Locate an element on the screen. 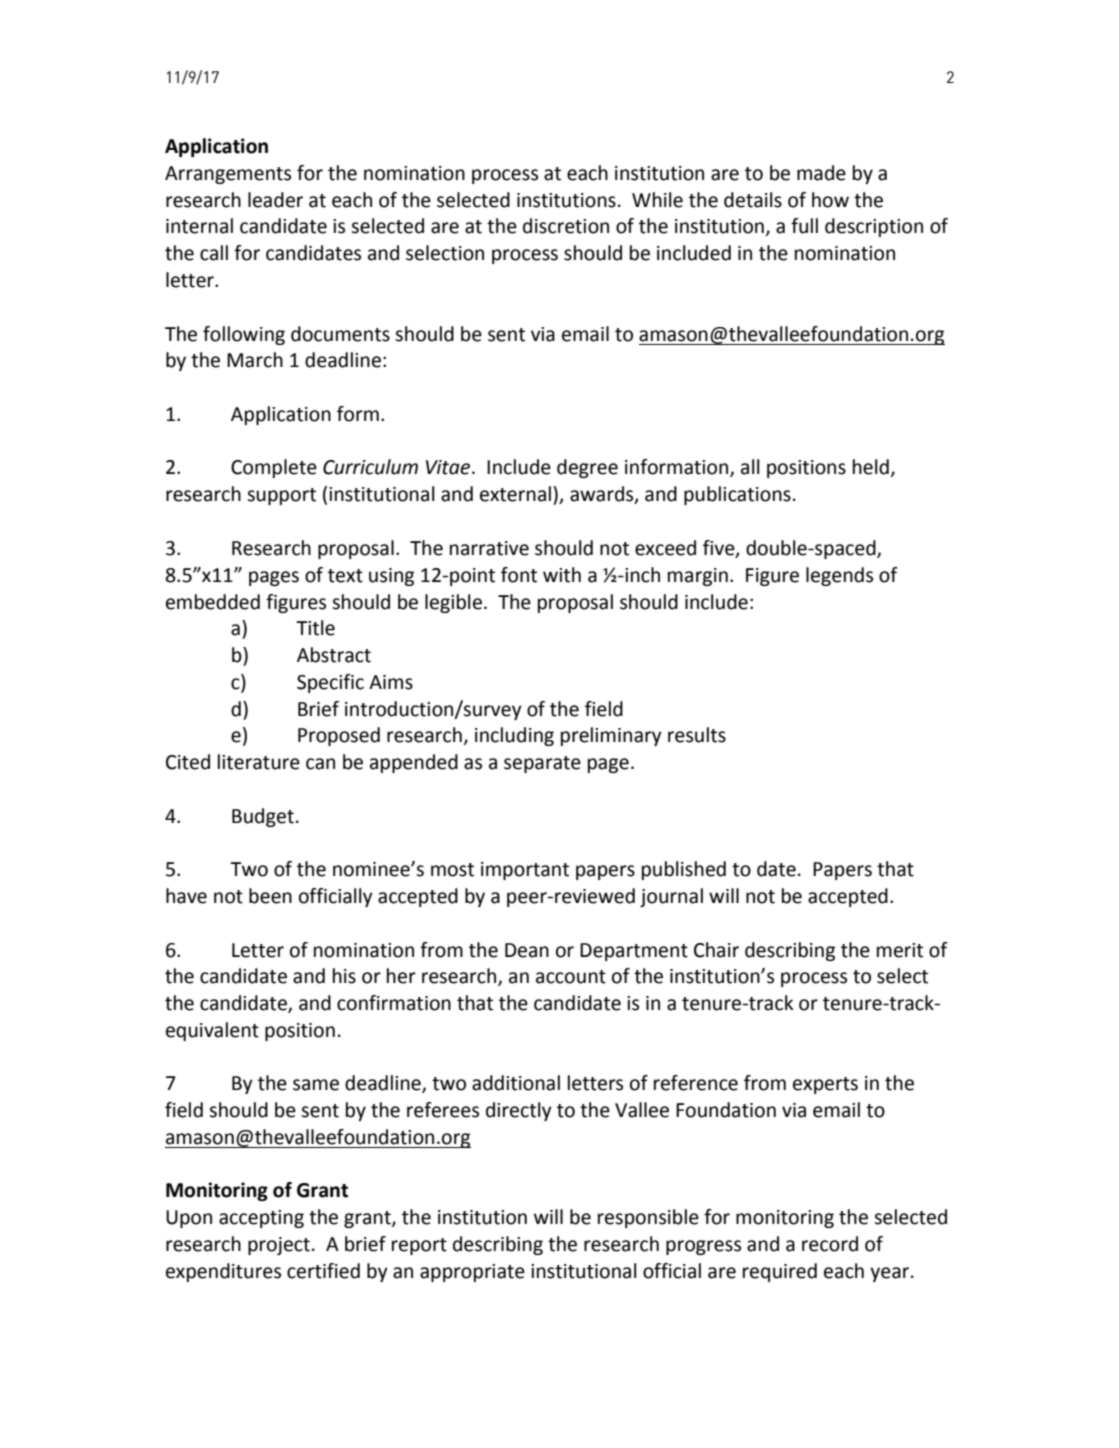 Image resolution: width=1119 pixels, height=1448 pixels. literature is located at coordinates (259, 762).
